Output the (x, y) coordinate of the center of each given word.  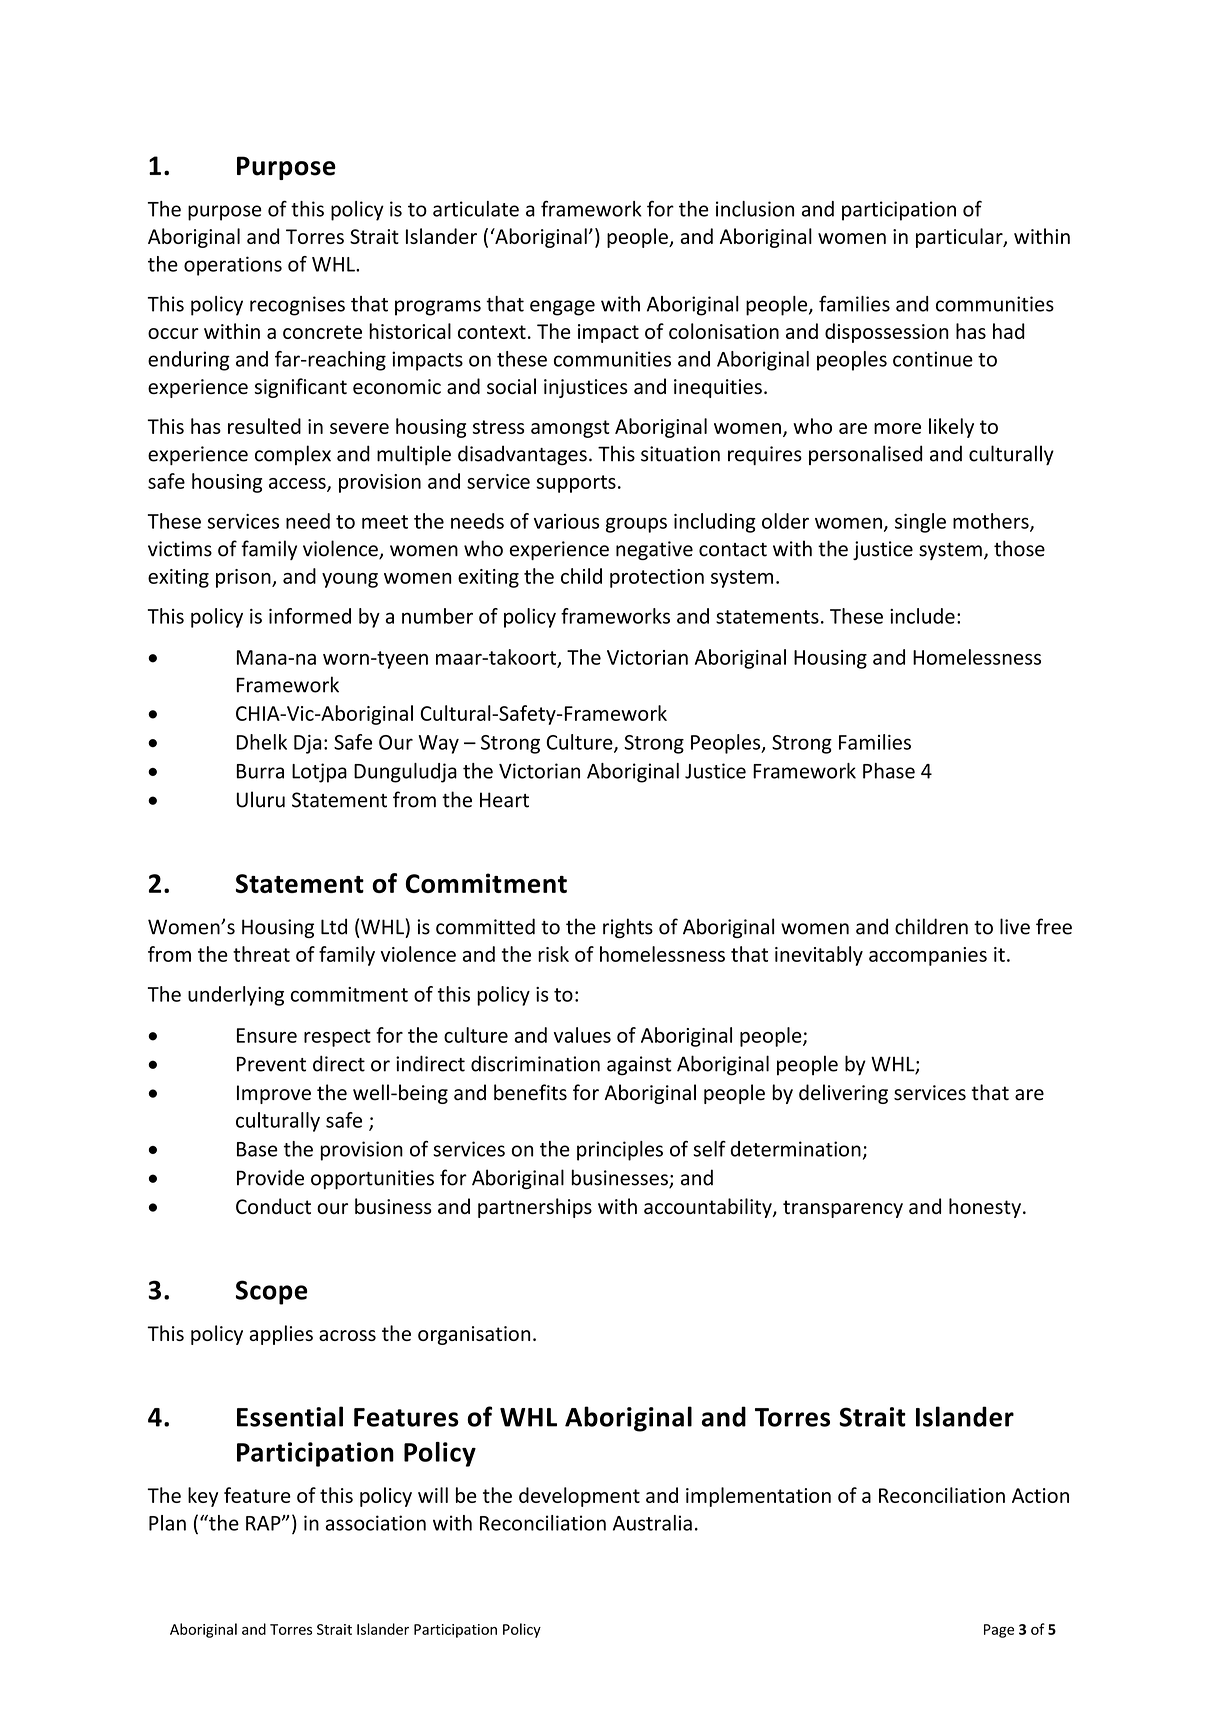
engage (562, 308)
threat (261, 954)
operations (233, 266)
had (1009, 331)
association (375, 1523)
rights (628, 928)
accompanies (928, 956)
